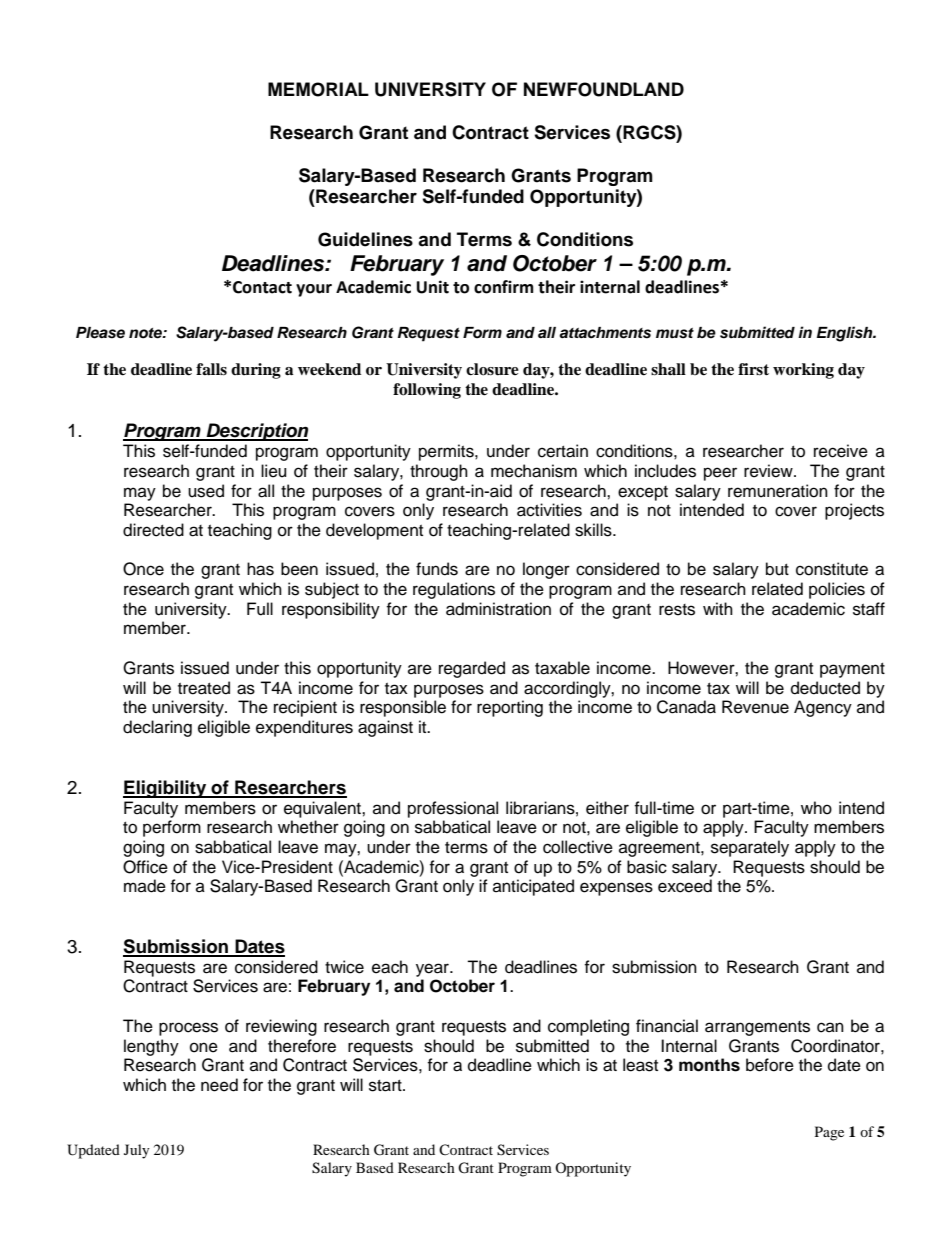 This screenshot has width=952, height=1233. I want to click on MEMORIAL, so click(318, 89).
